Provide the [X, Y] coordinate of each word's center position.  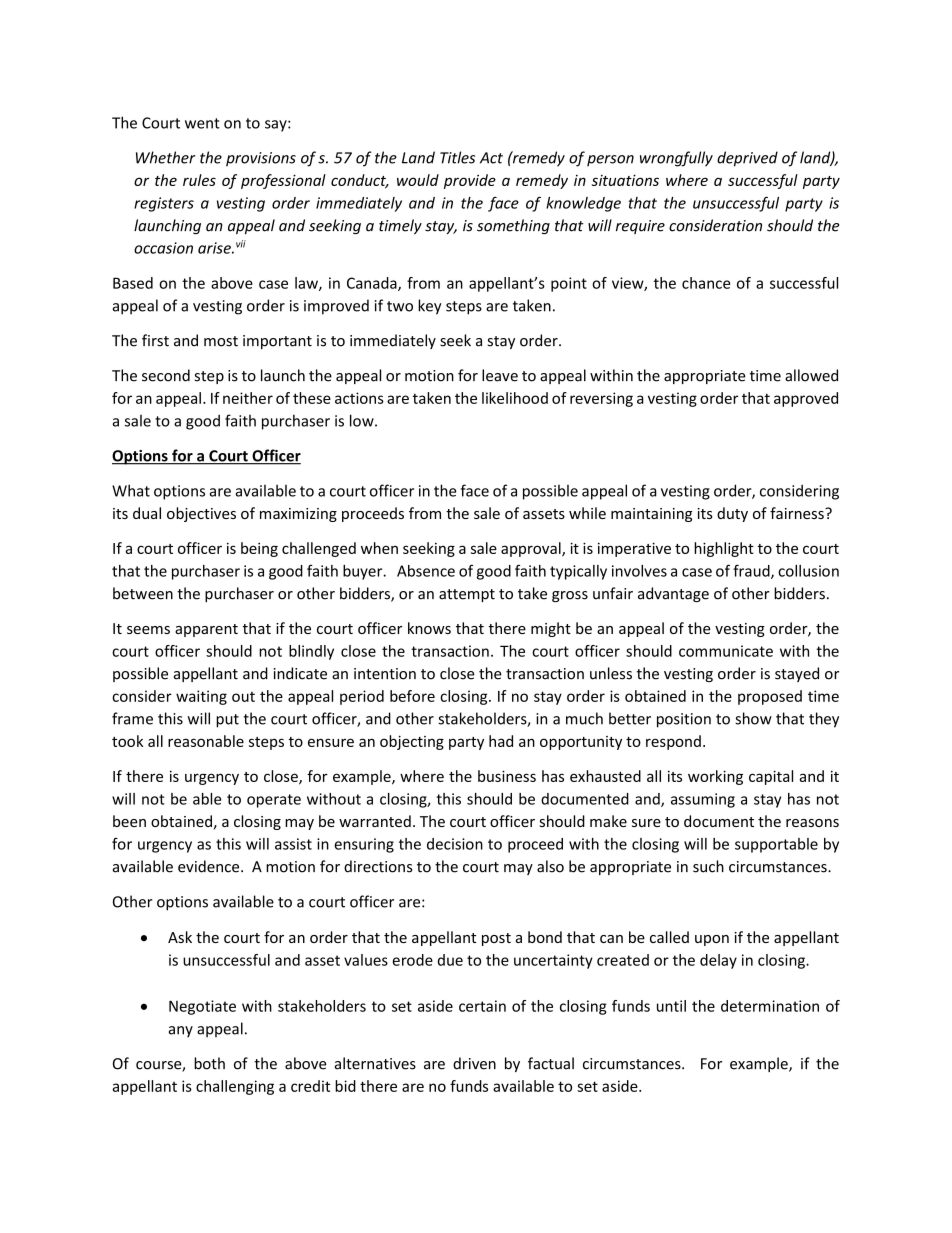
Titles [457, 157]
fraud [752, 571]
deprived [747, 159]
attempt [467, 595]
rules [199, 180]
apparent [206, 630]
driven [474, 1063]
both [209, 1063]
